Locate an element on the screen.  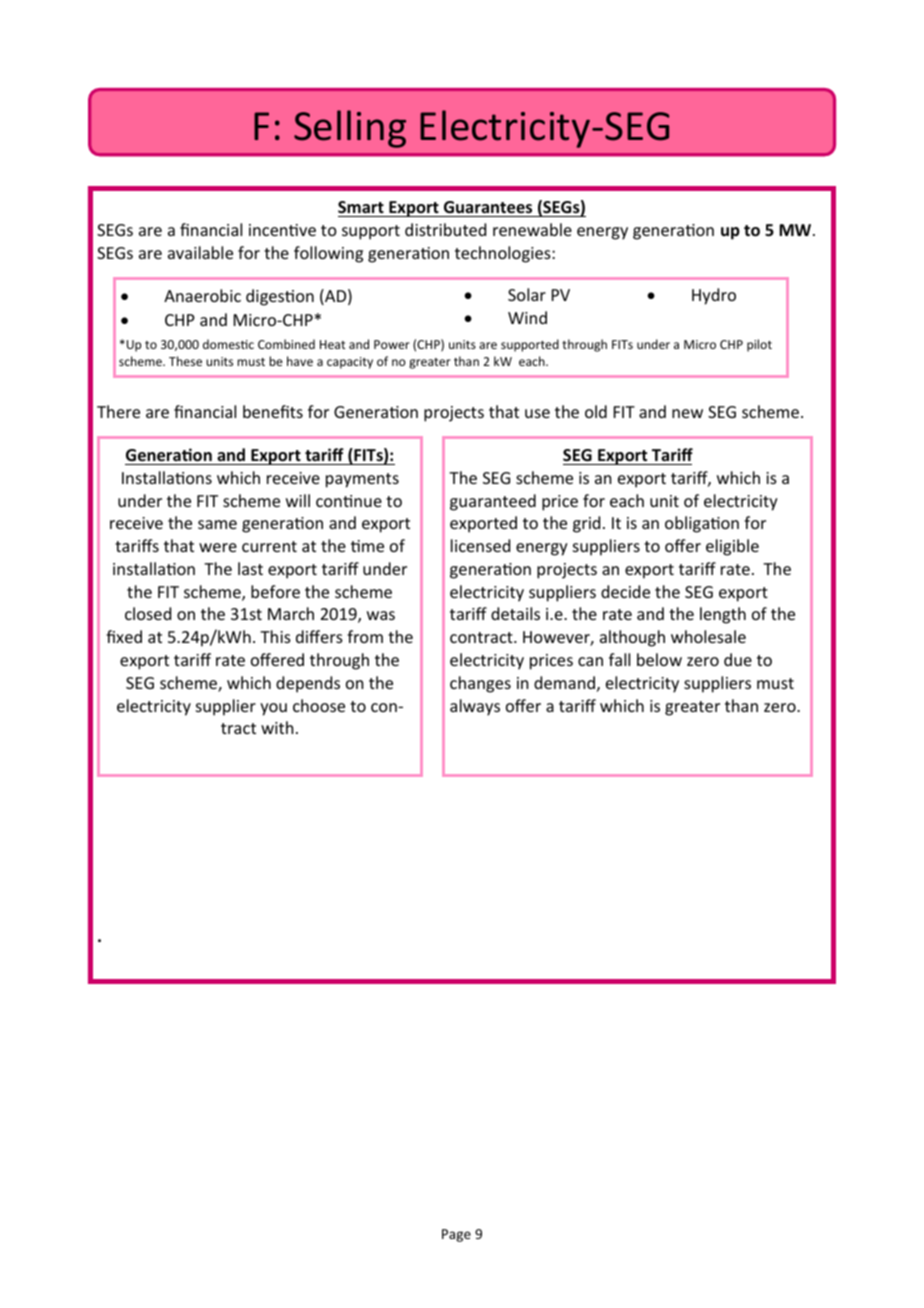
you is located at coordinates (273, 709).
